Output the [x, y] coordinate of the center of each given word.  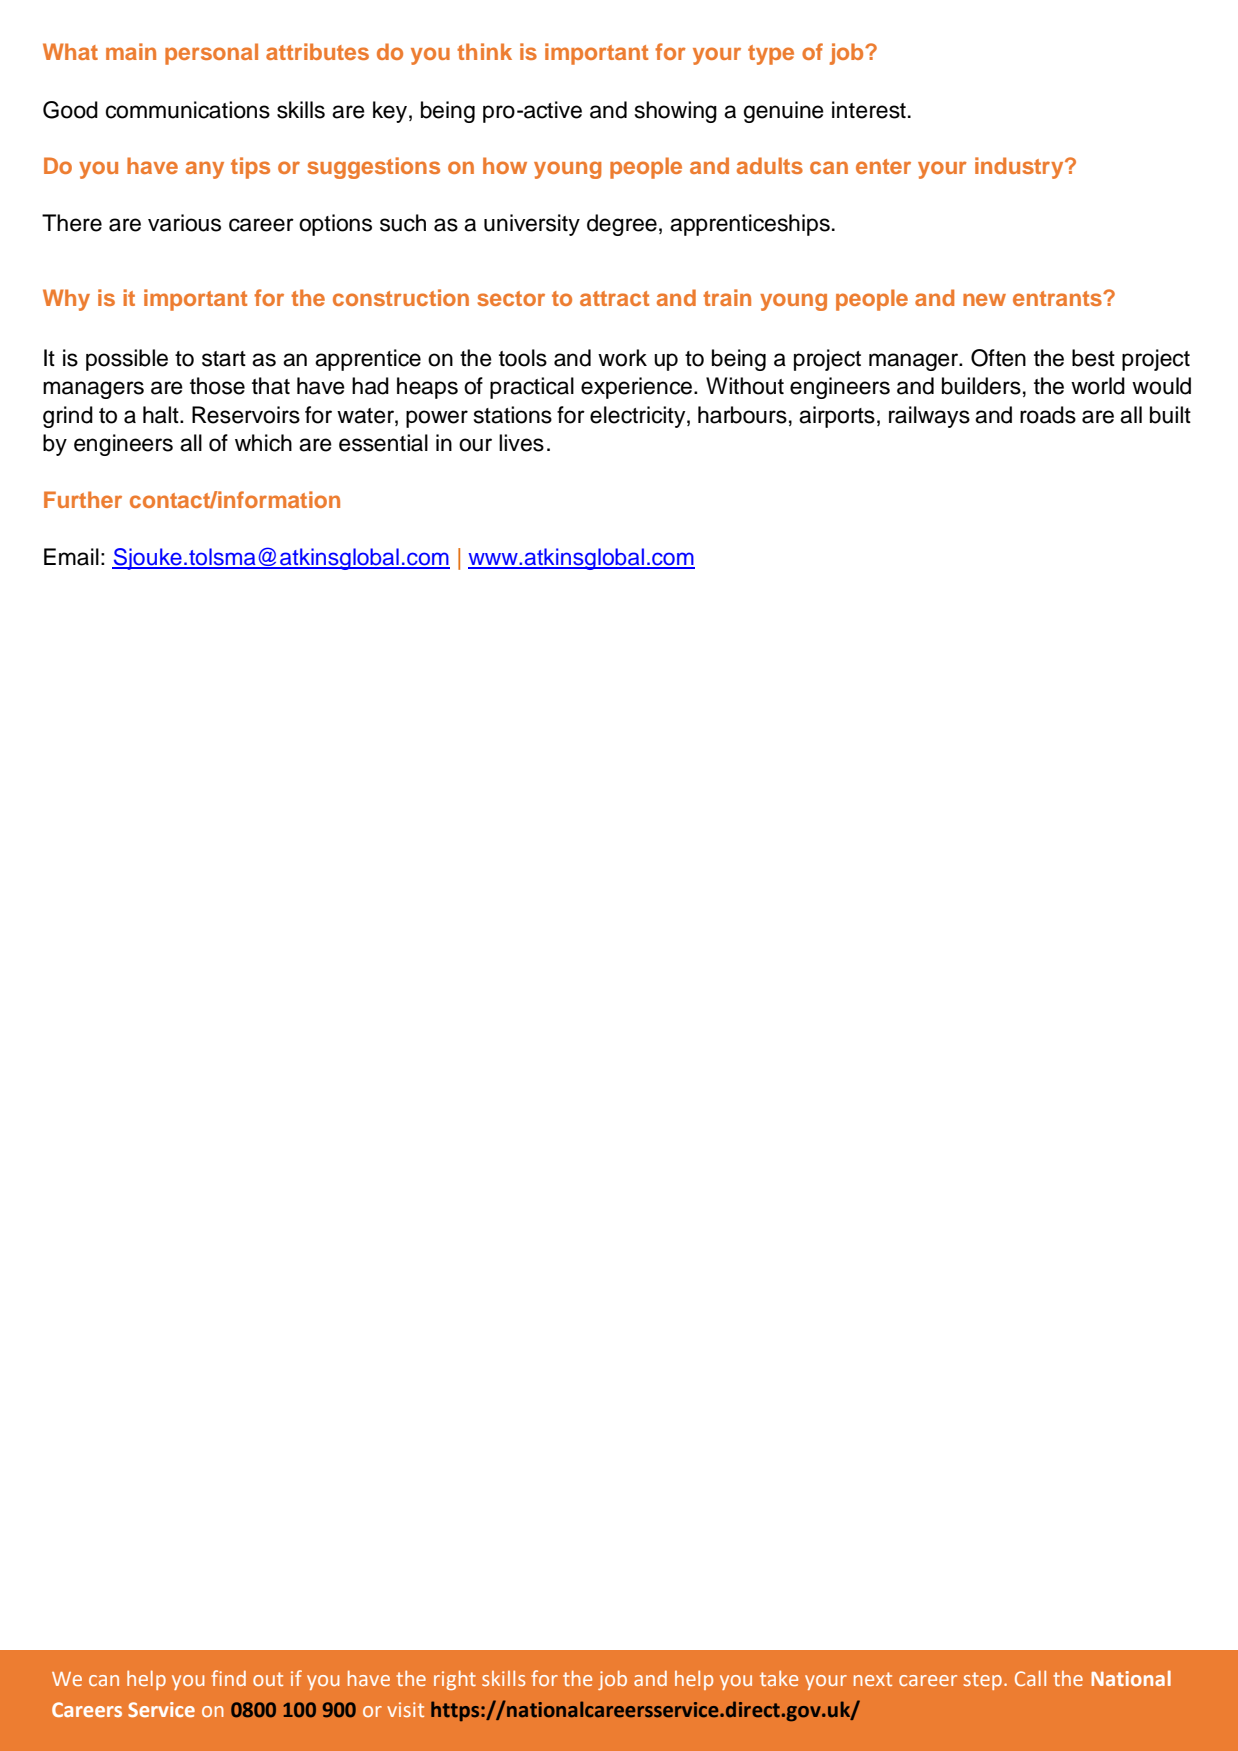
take [779, 1678]
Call [1030, 1678]
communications [188, 110]
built [1170, 415]
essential [383, 443]
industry [1020, 168]
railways [929, 417]
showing [676, 112]
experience [636, 388]
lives [521, 443]
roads [1048, 415]
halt [162, 415]
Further [83, 499]
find [228, 1678]
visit [405, 1709]
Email [71, 557]
